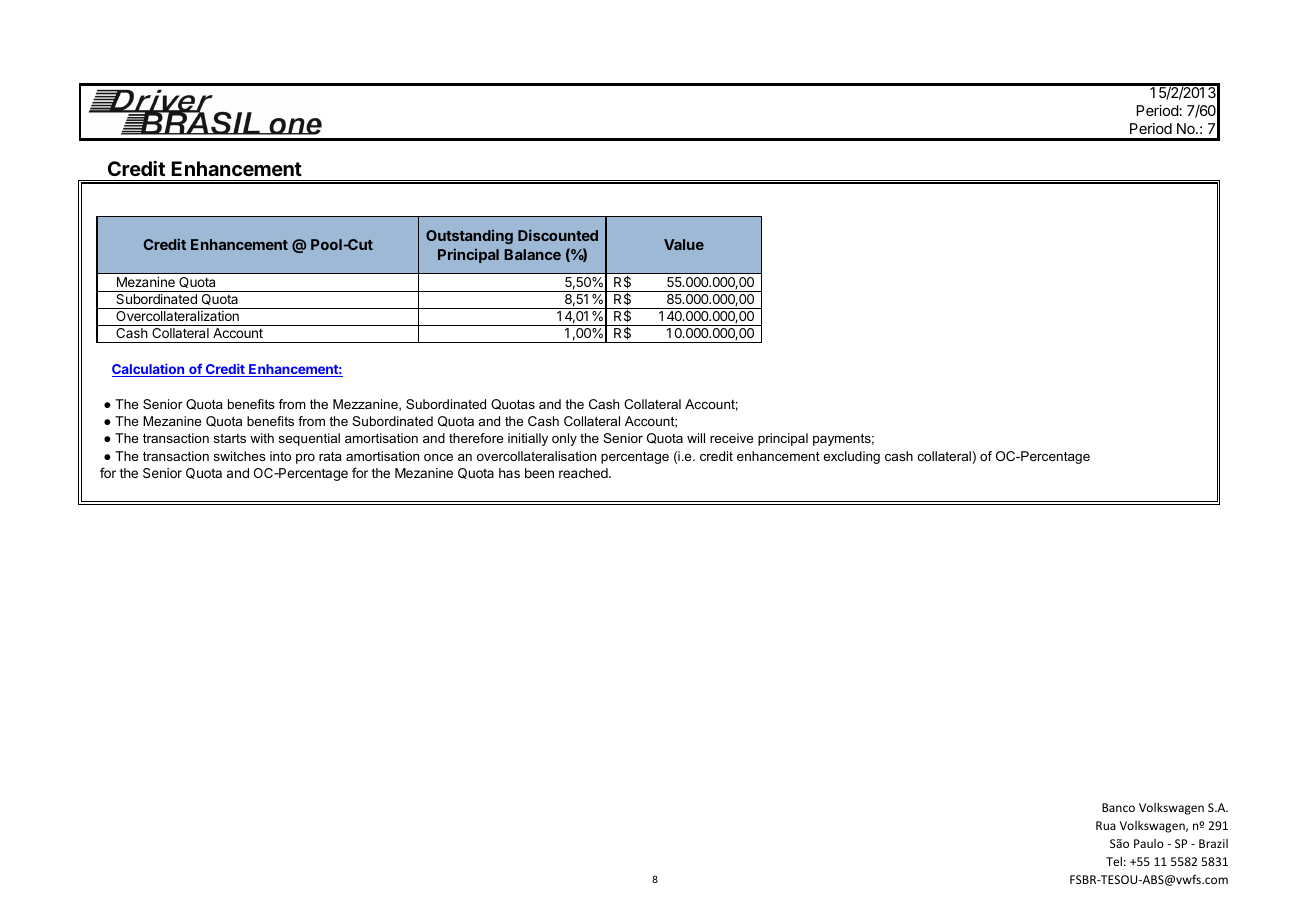 The image size is (1308, 924). What do you see at coordinates (469, 237) in the screenshot?
I see `Outstanding` at bounding box center [469, 237].
